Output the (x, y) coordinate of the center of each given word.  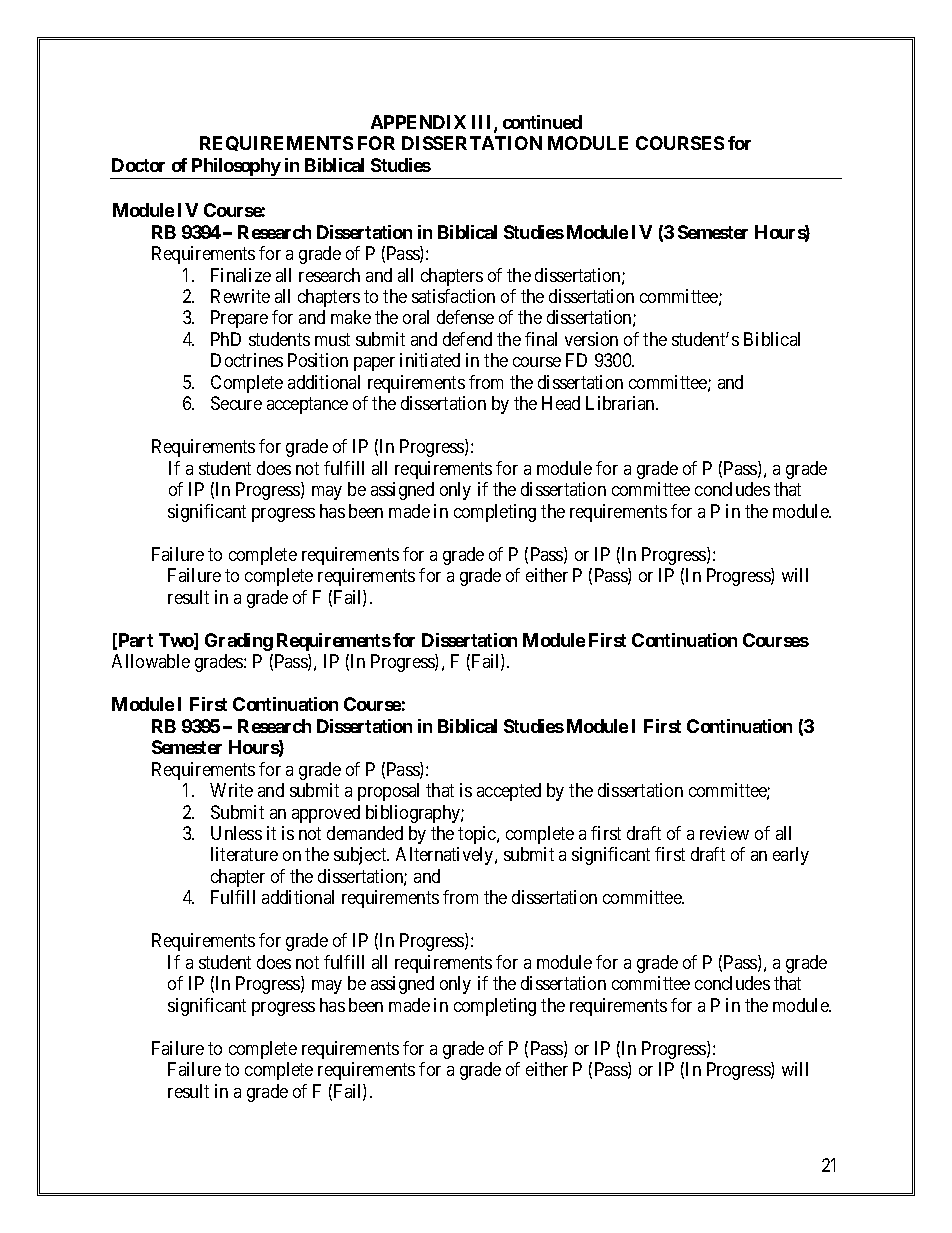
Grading (239, 642)
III (483, 123)
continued (542, 122)
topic (478, 835)
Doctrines (247, 360)
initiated (430, 360)
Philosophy (236, 168)
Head (561, 403)
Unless (236, 833)
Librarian (621, 403)
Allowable (151, 661)
